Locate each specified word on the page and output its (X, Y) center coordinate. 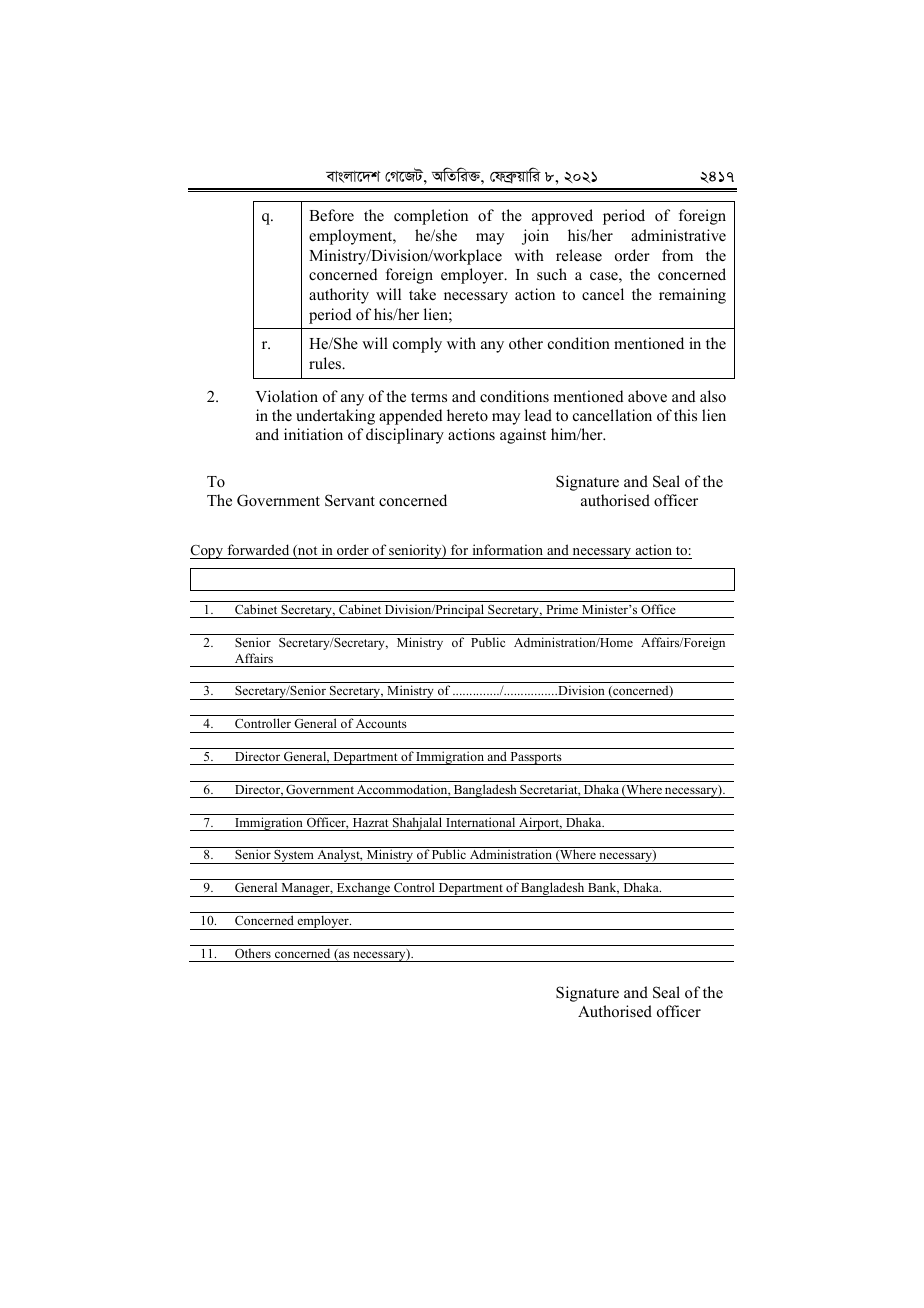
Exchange (363, 889)
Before (331, 215)
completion (431, 217)
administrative (678, 235)
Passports (536, 758)
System (294, 857)
